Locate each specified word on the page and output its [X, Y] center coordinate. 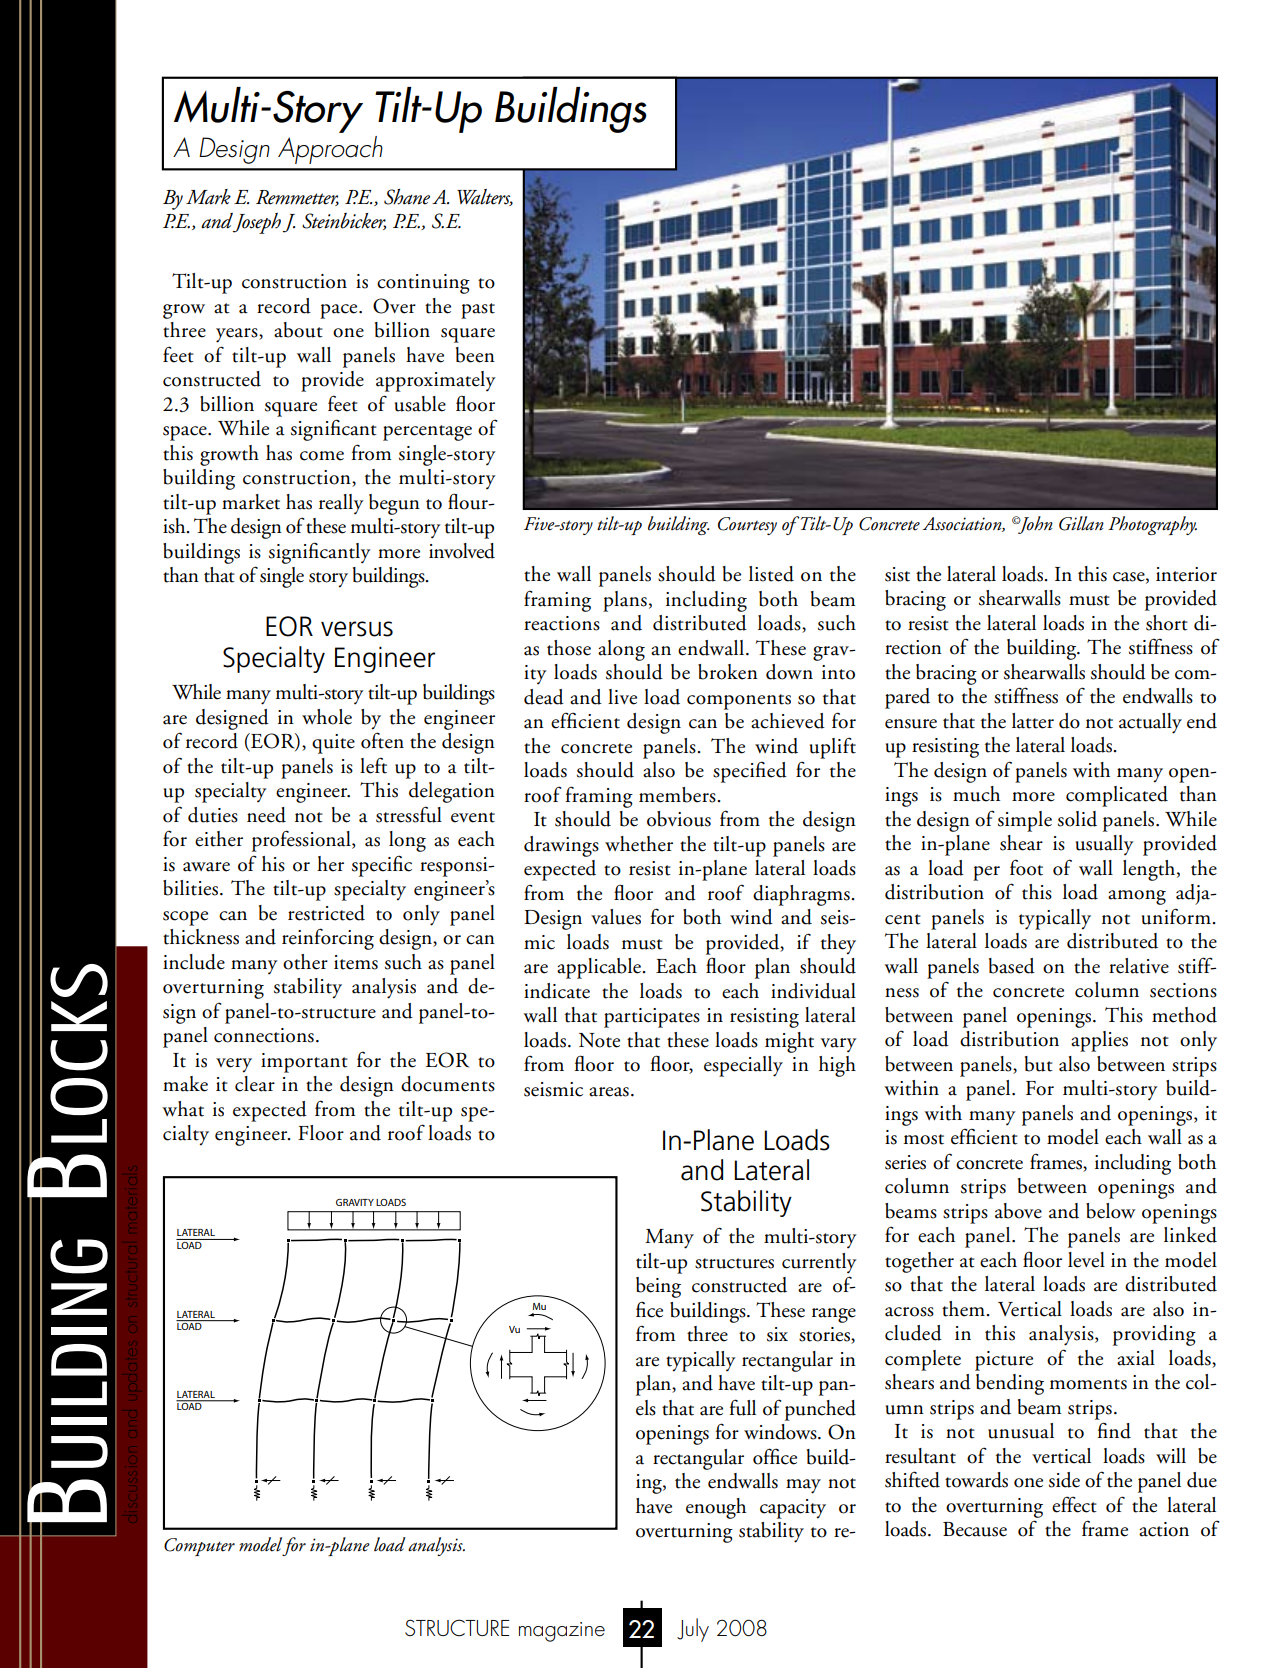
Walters [485, 197]
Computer [199, 1547]
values [616, 917]
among [1137, 897]
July [693, 1630]
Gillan [1081, 523]
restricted [326, 913]
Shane [407, 197]
